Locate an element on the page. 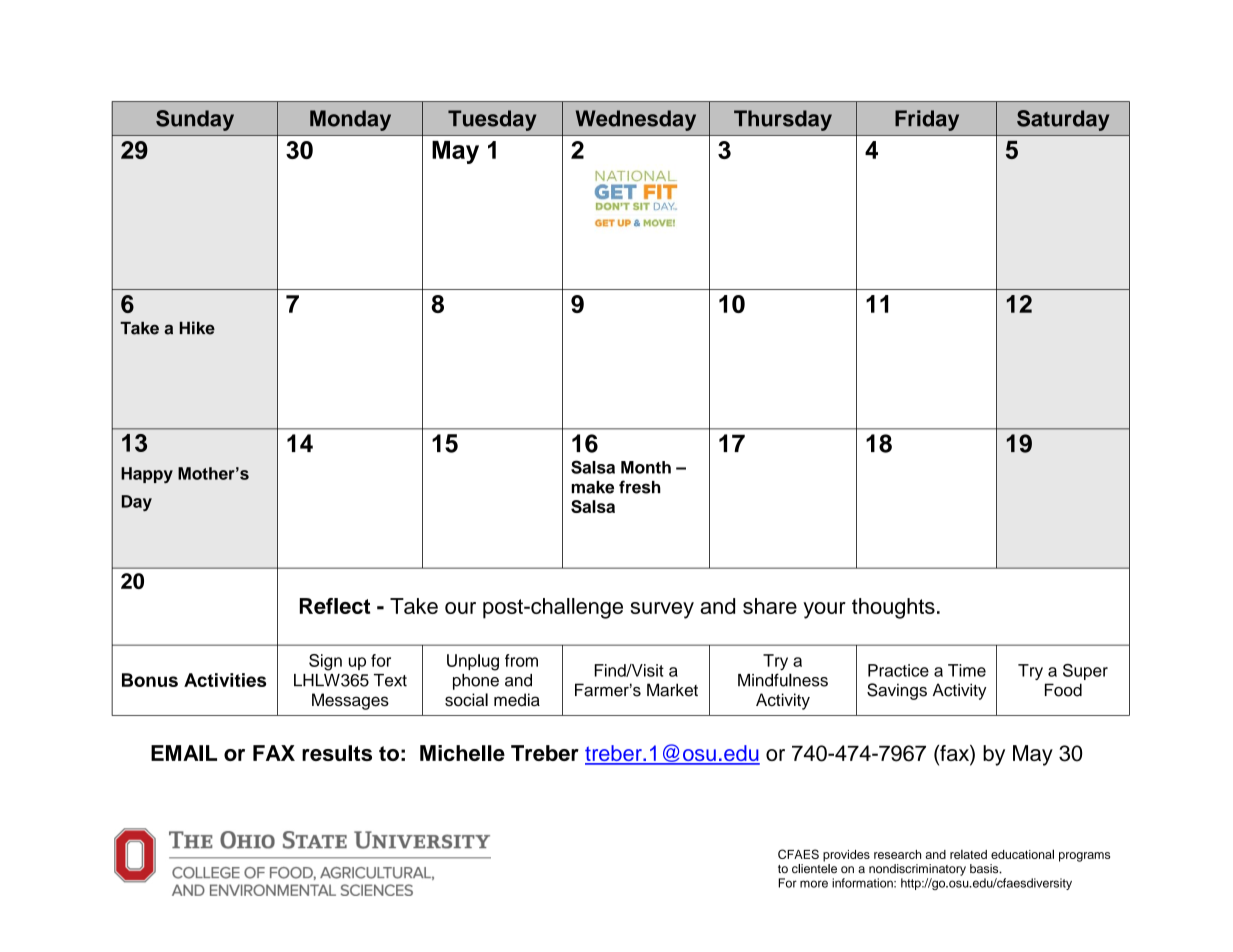  Wednesday is located at coordinates (636, 120).
